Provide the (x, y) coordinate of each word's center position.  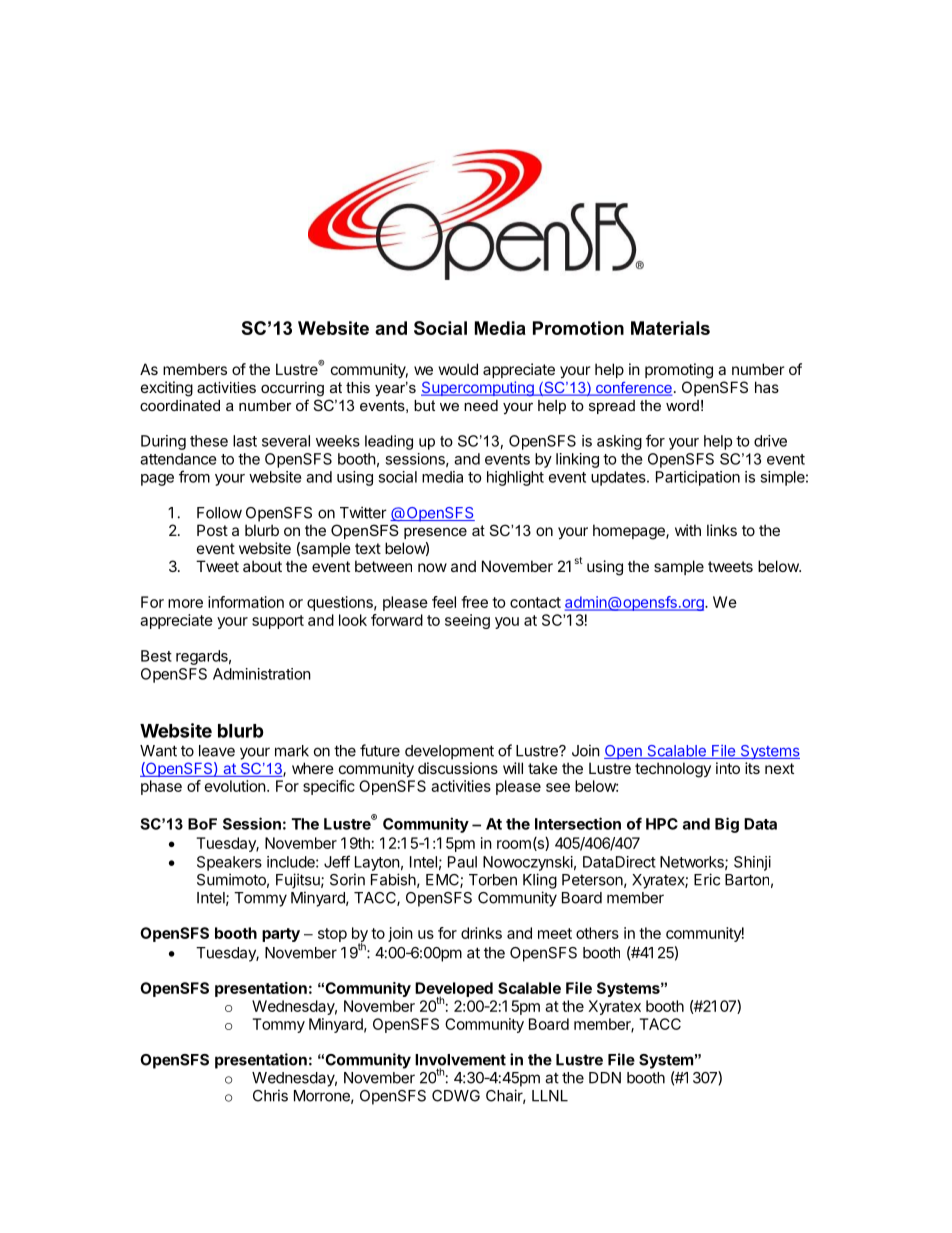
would (458, 369)
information (246, 602)
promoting (679, 371)
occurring (292, 389)
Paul (462, 862)
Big (727, 825)
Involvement (460, 1060)
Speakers (229, 863)
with (688, 530)
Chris (270, 1095)
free (474, 602)
